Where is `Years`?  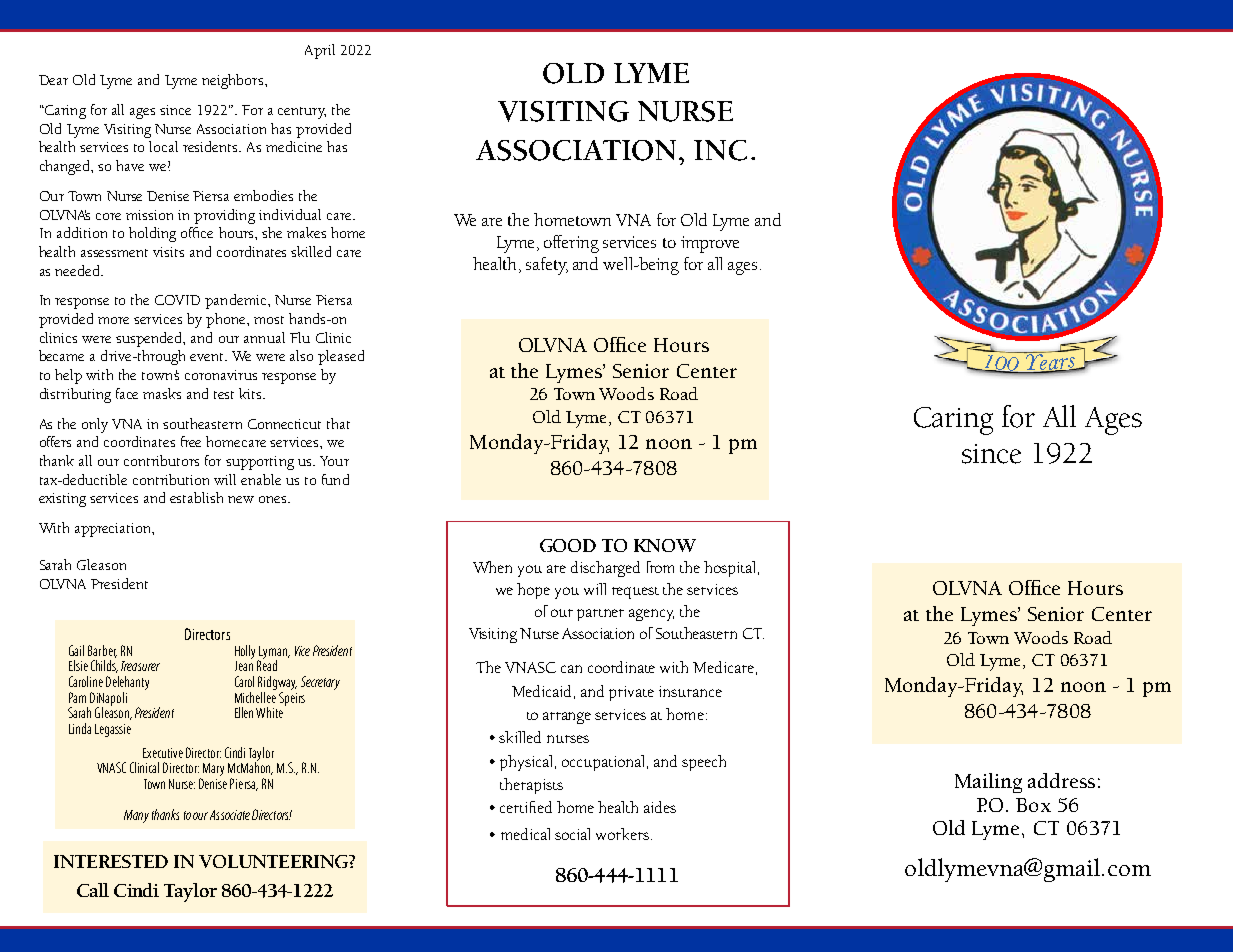
Years is located at coordinates (1051, 362).
